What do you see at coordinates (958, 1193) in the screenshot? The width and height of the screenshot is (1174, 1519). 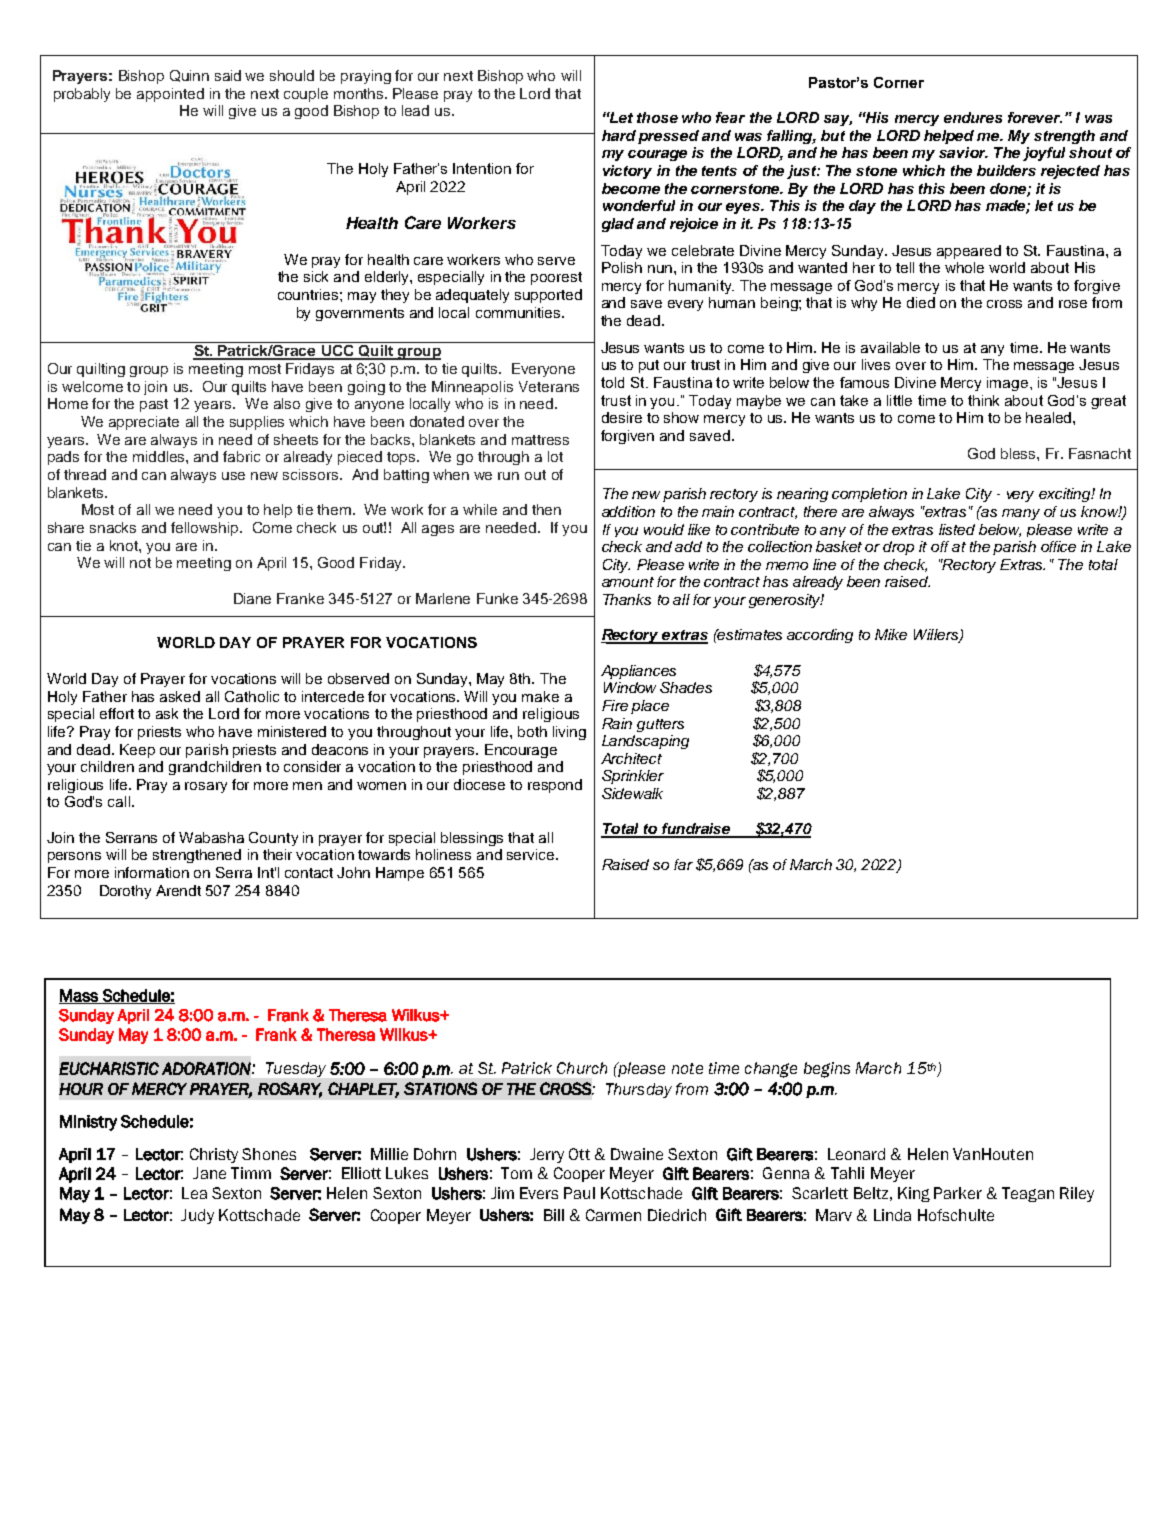 I see `Parker` at bounding box center [958, 1193].
